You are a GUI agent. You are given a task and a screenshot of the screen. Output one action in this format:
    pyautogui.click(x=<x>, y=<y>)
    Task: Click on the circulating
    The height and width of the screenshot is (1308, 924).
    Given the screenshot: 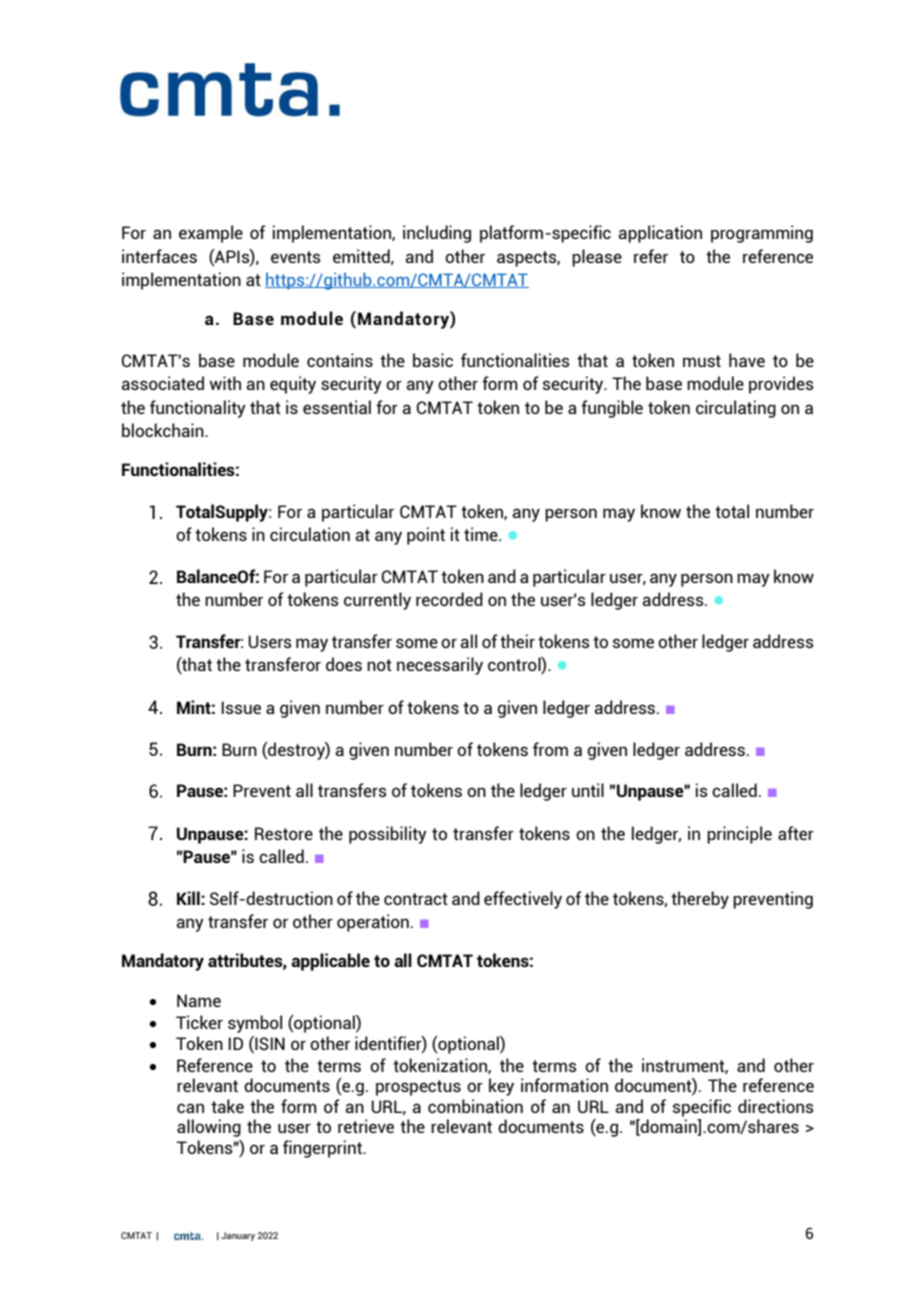 What is the action you would take?
    pyautogui.click(x=736, y=409)
